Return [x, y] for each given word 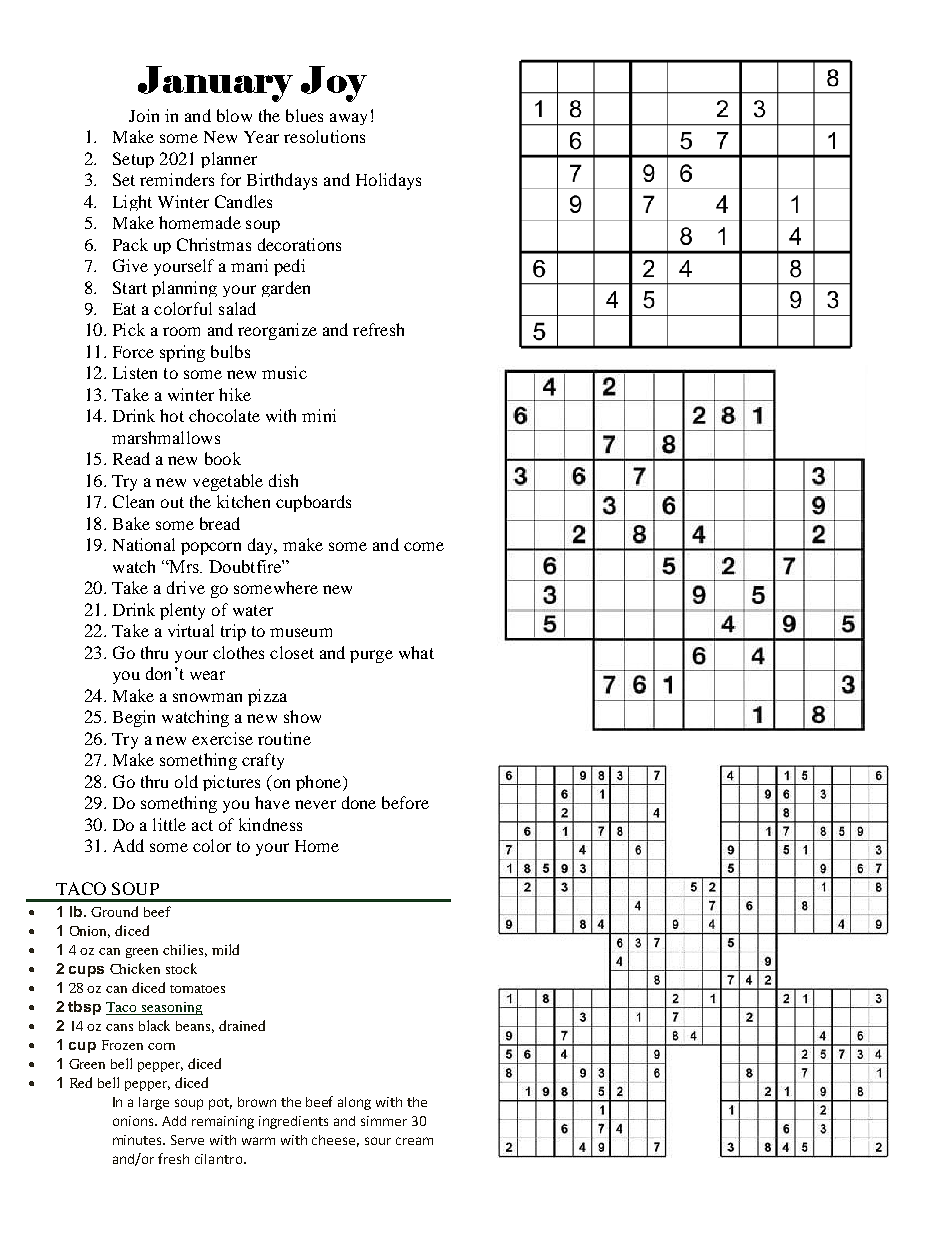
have [272, 802]
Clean [133, 501]
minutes [139, 1140]
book [223, 458]
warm [258, 1141]
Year [261, 137]
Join [144, 115]
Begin [134, 718]
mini [319, 415]
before [405, 802]
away [348, 119]
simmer [384, 1121]
